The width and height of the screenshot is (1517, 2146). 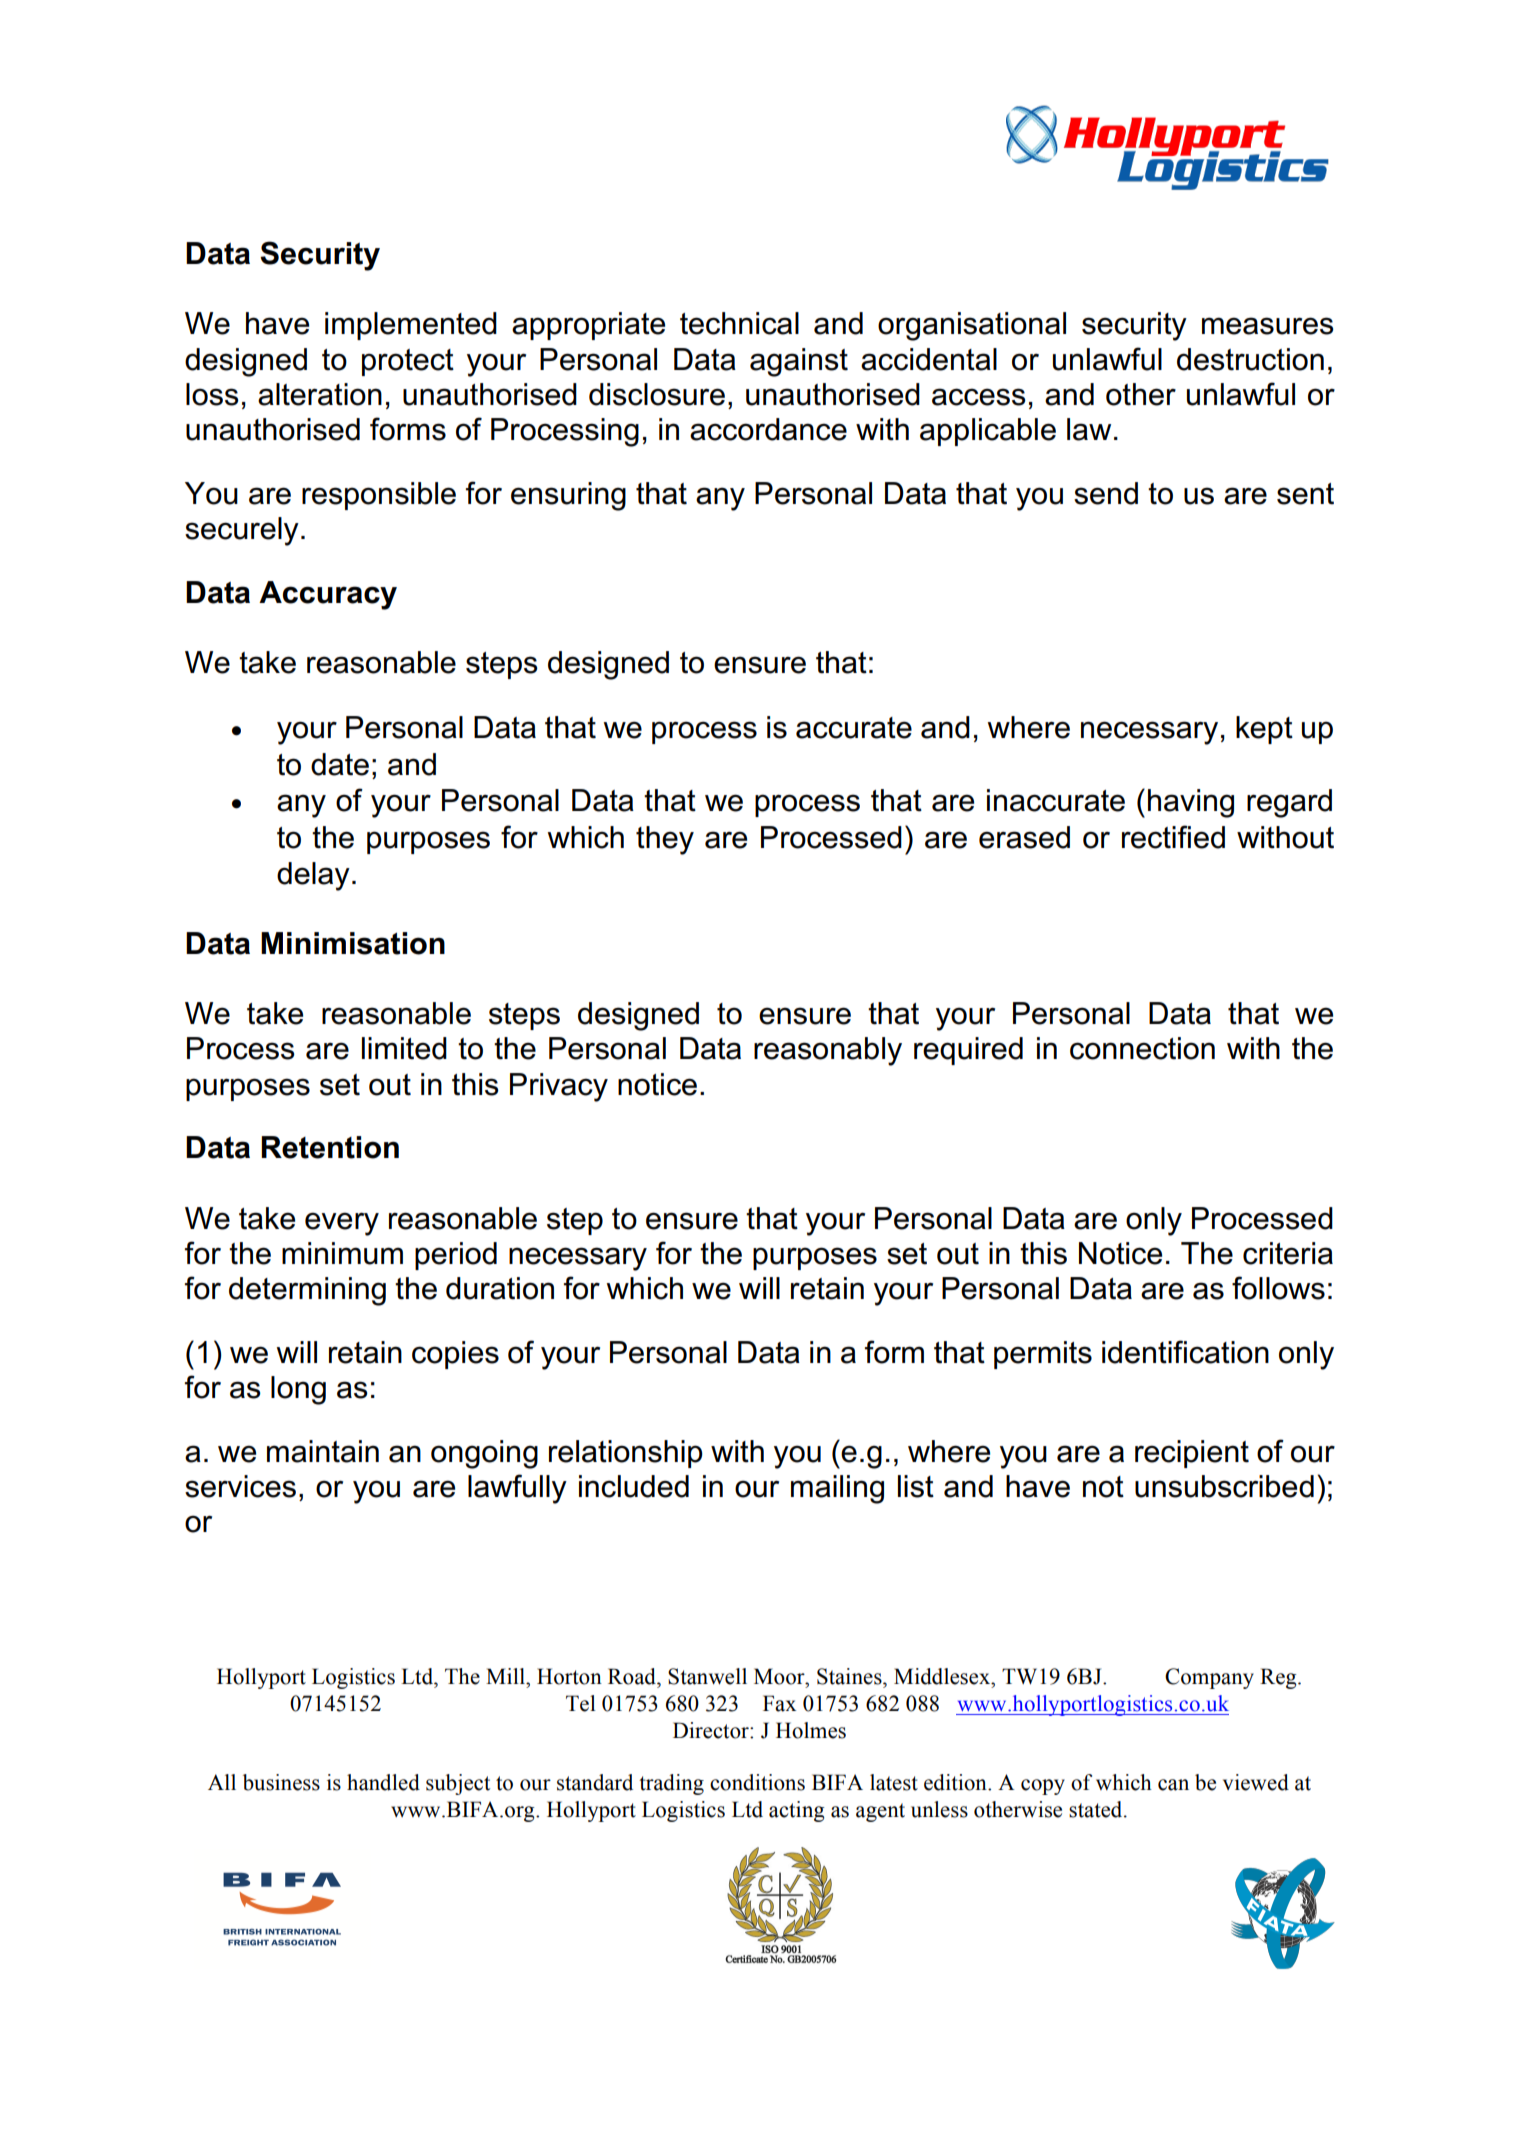 What do you see at coordinates (320, 394) in the screenshot?
I see `alteration` at bounding box center [320, 394].
